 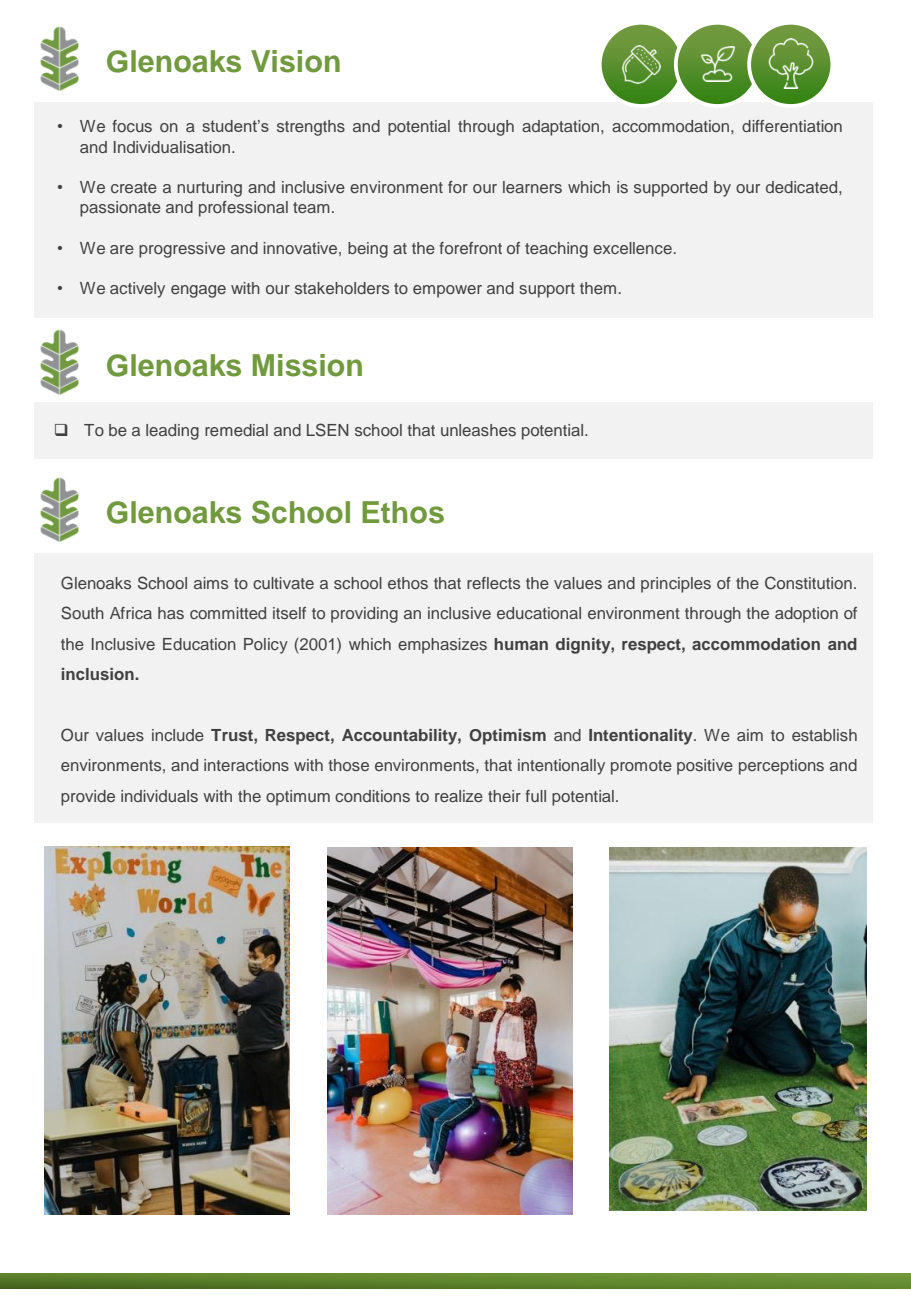 What do you see at coordinates (478, 430) in the screenshot?
I see `unleashes` at bounding box center [478, 430].
